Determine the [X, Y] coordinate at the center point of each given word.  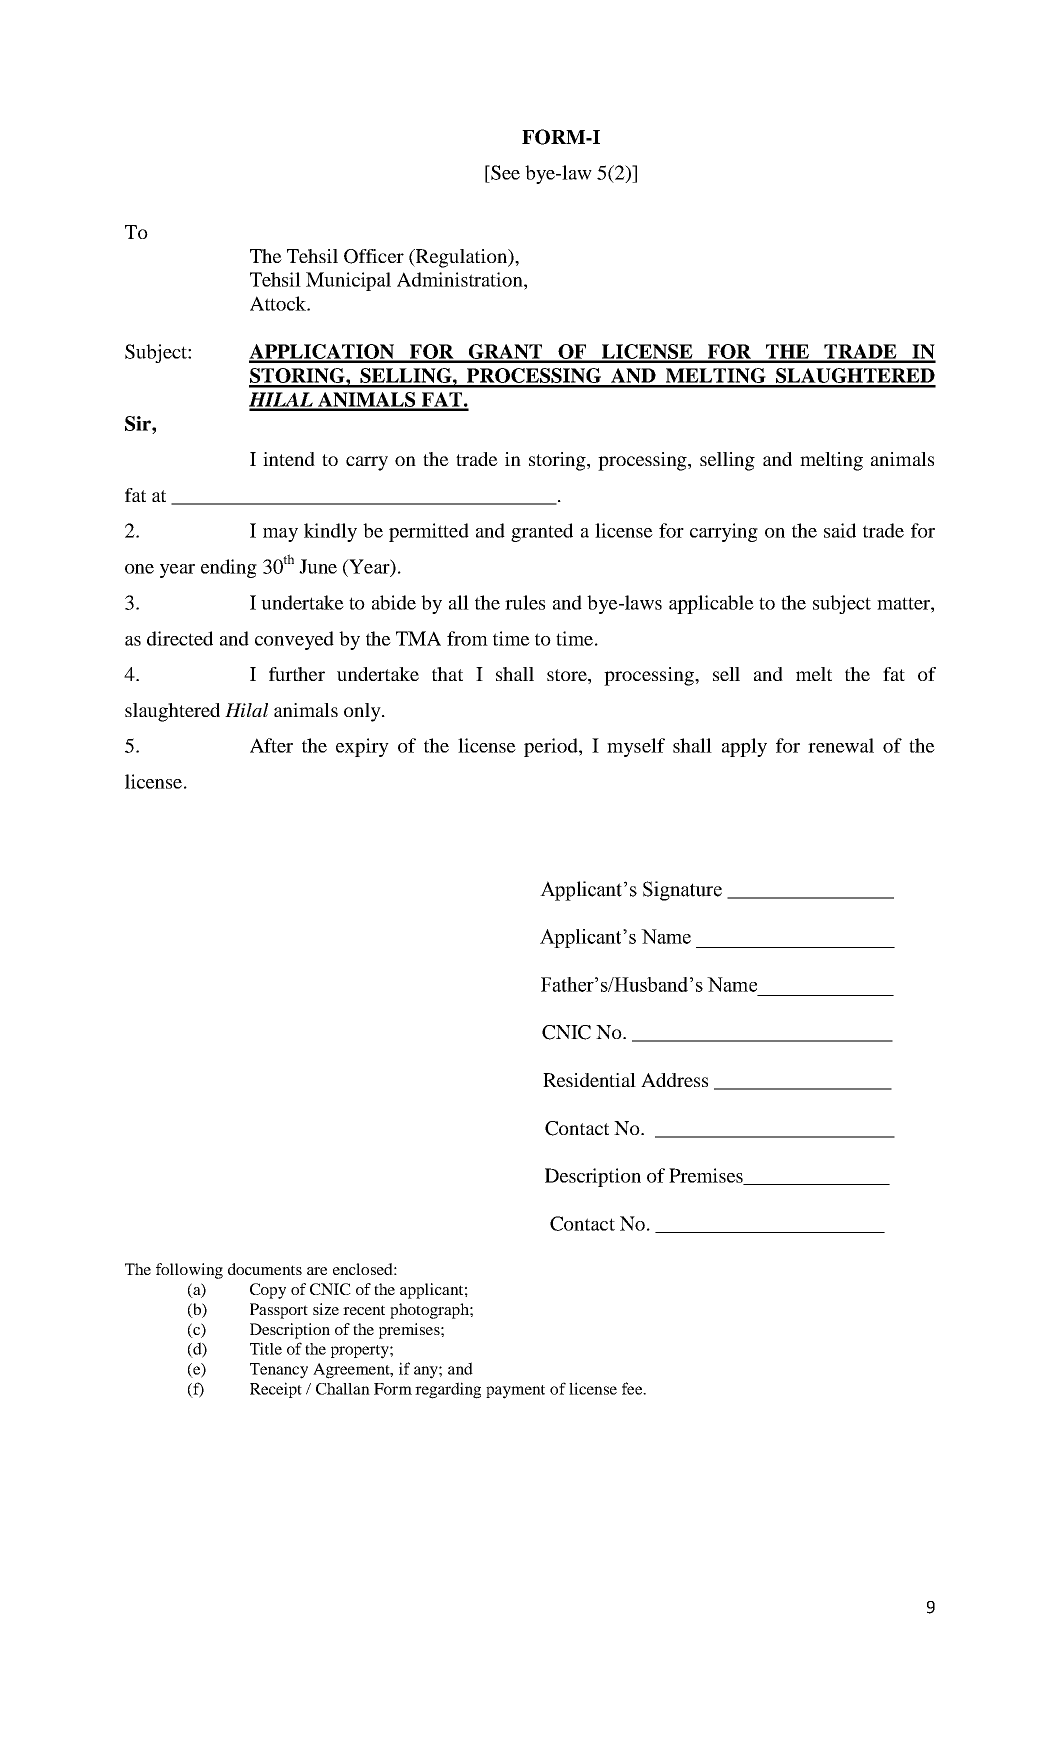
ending [229, 568]
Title [266, 1348]
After [271, 745]
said [840, 530]
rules [525, 602]
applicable [711, 604]
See [504, 172]
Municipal [348, 281]
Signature [682, 891]
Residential [589, 1080]
